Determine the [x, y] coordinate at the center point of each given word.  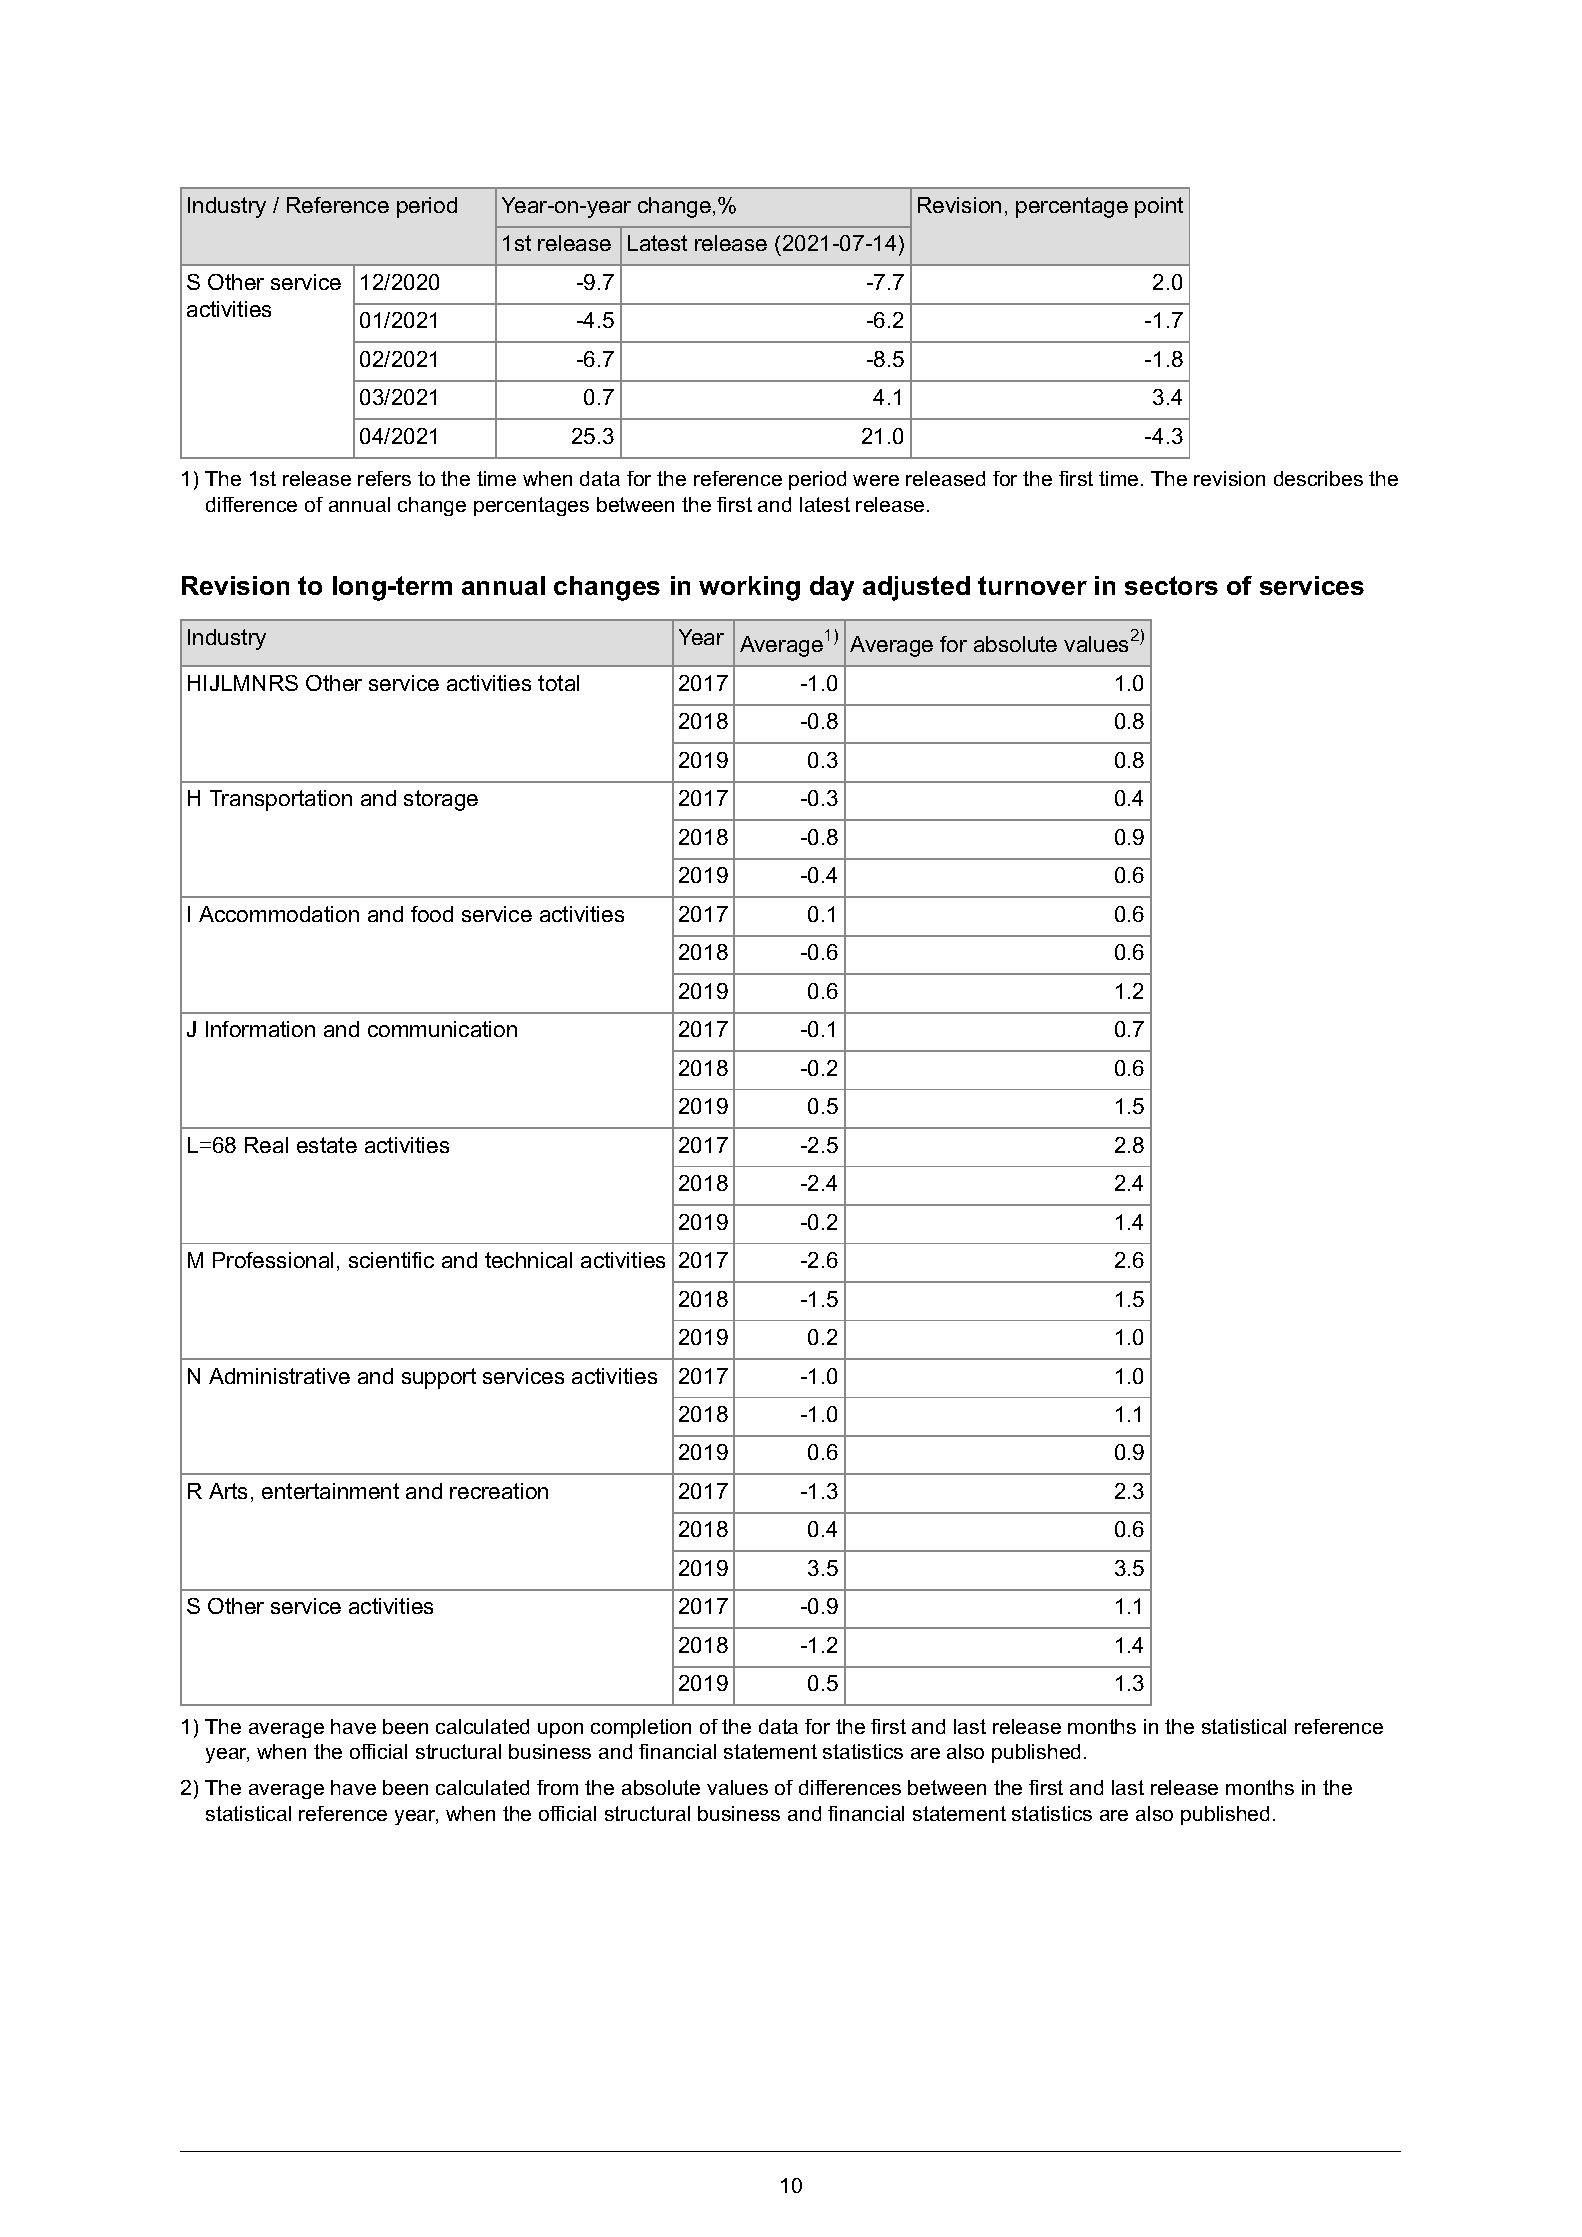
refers [384, 478]
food [432, 914]
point [1159, 207]
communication [442, 1029]
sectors [1171, 585]
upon [560, 1730]
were [876, 480]
